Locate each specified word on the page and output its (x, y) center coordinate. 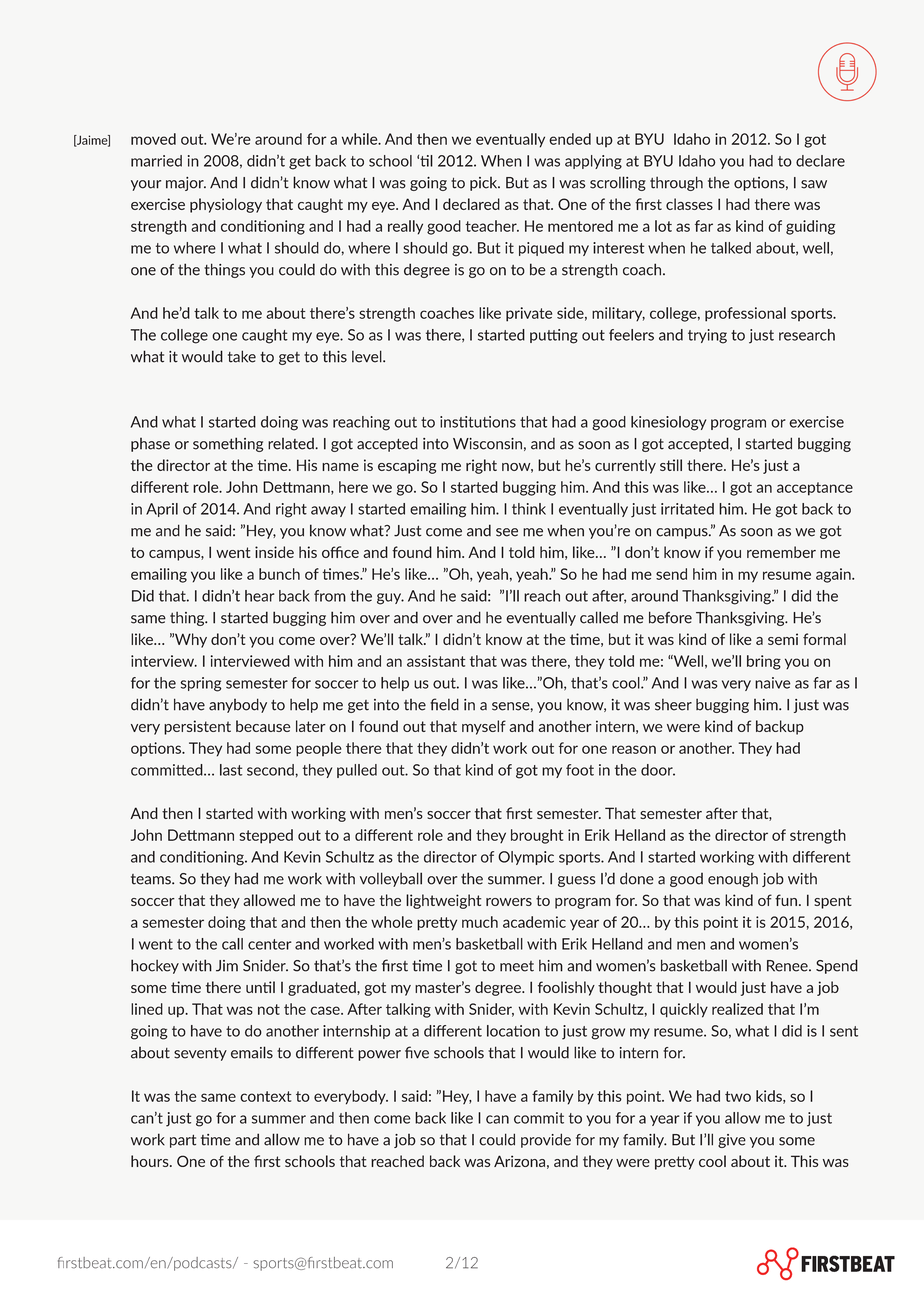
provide (546, 1140)
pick (485, 184)
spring (201, 684)
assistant (436, 661)
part (183, 1141)
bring (764, 662)
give (732, 1141)
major (186, 184)
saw (814, 184)
